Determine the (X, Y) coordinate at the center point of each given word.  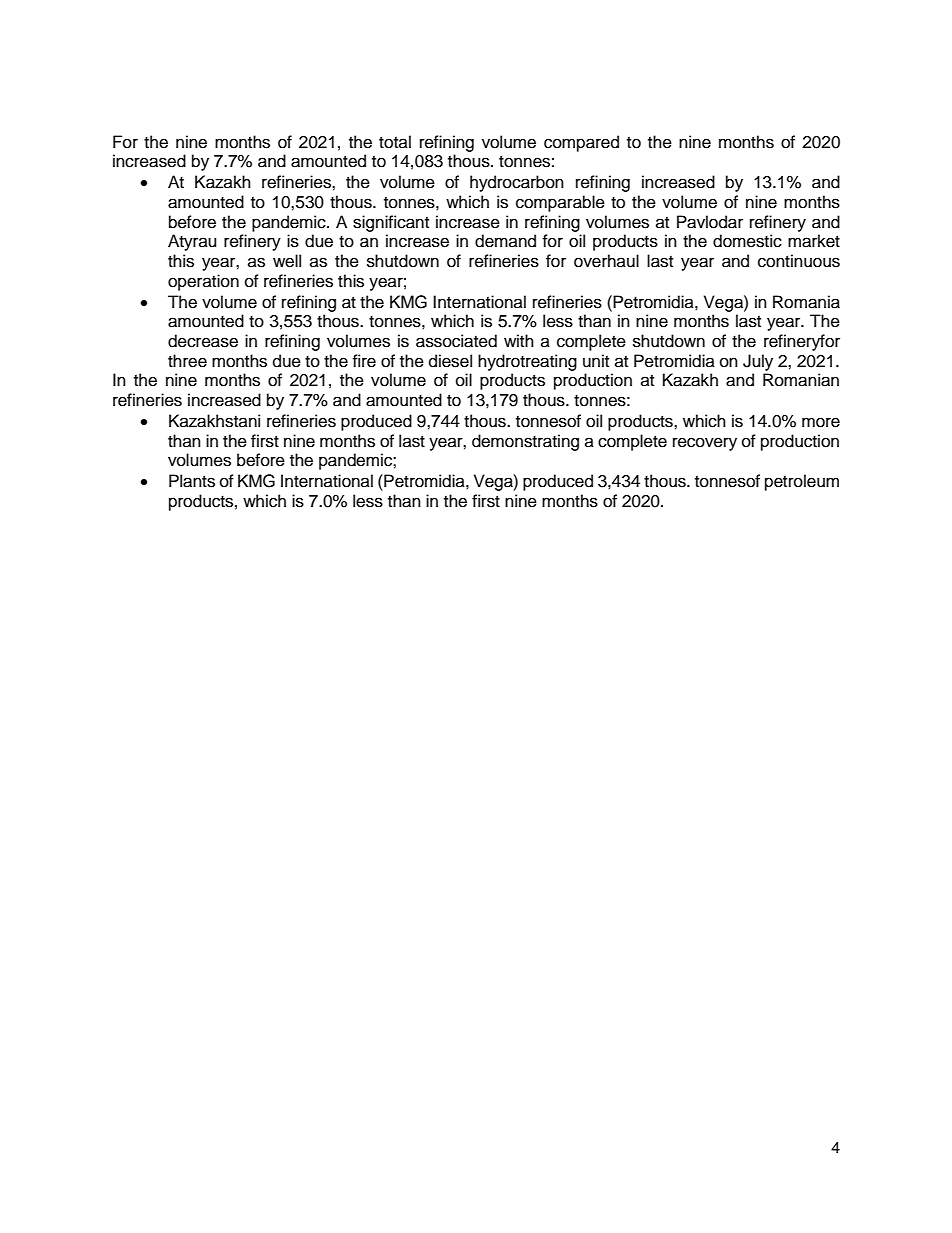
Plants (192, 481)
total (395, 142)
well (287, 261)
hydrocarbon (517, 183)
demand (505, 241)
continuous (799, 261)
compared (581, 143)
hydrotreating (527, 362)
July (758, 362)
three (187, 361)
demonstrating (525, 442)
